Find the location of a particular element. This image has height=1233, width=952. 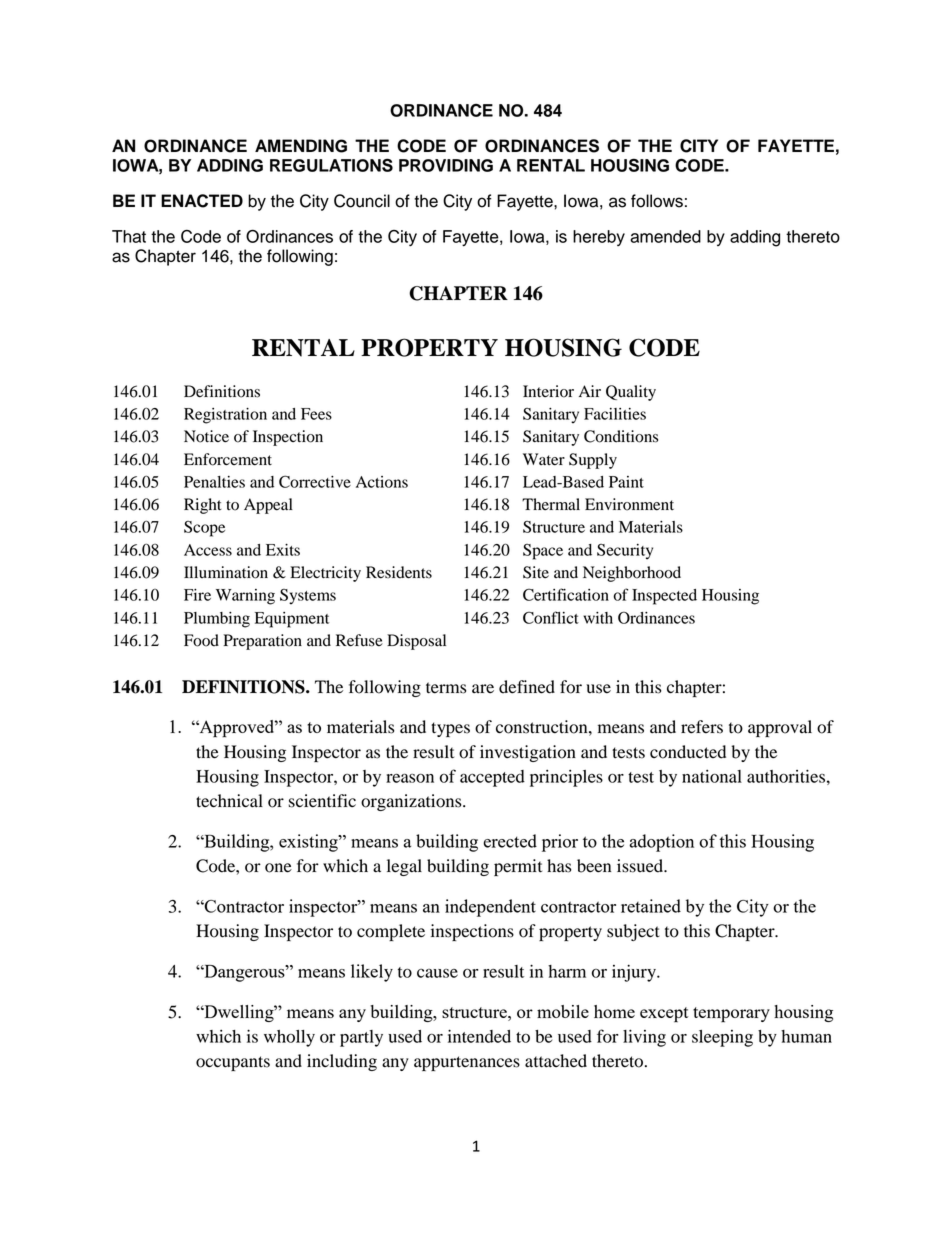

Disposal is located at coordinates (416, 642).
